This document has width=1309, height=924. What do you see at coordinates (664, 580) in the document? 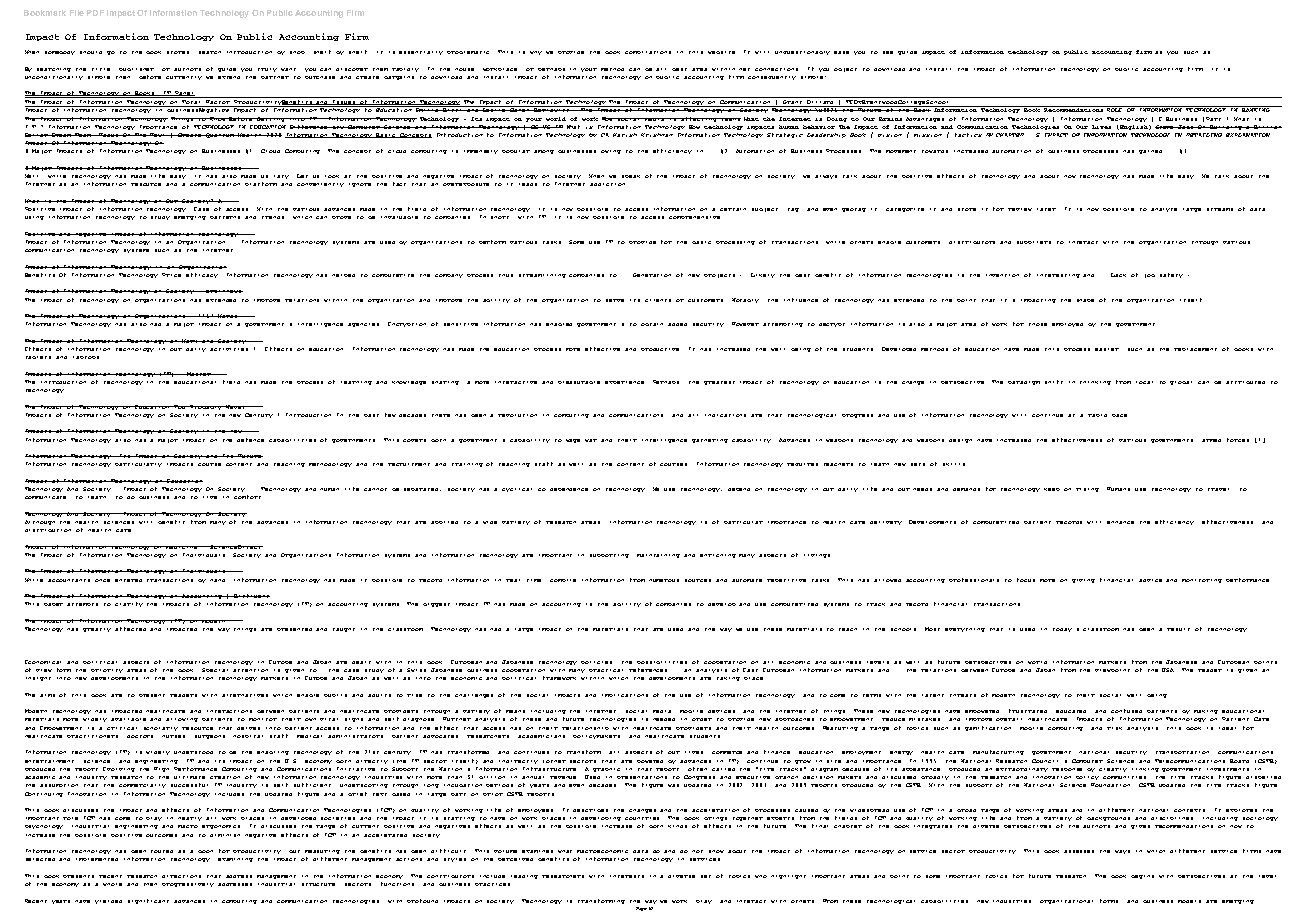
I see `numerous` at bounding box center [664, 580].
